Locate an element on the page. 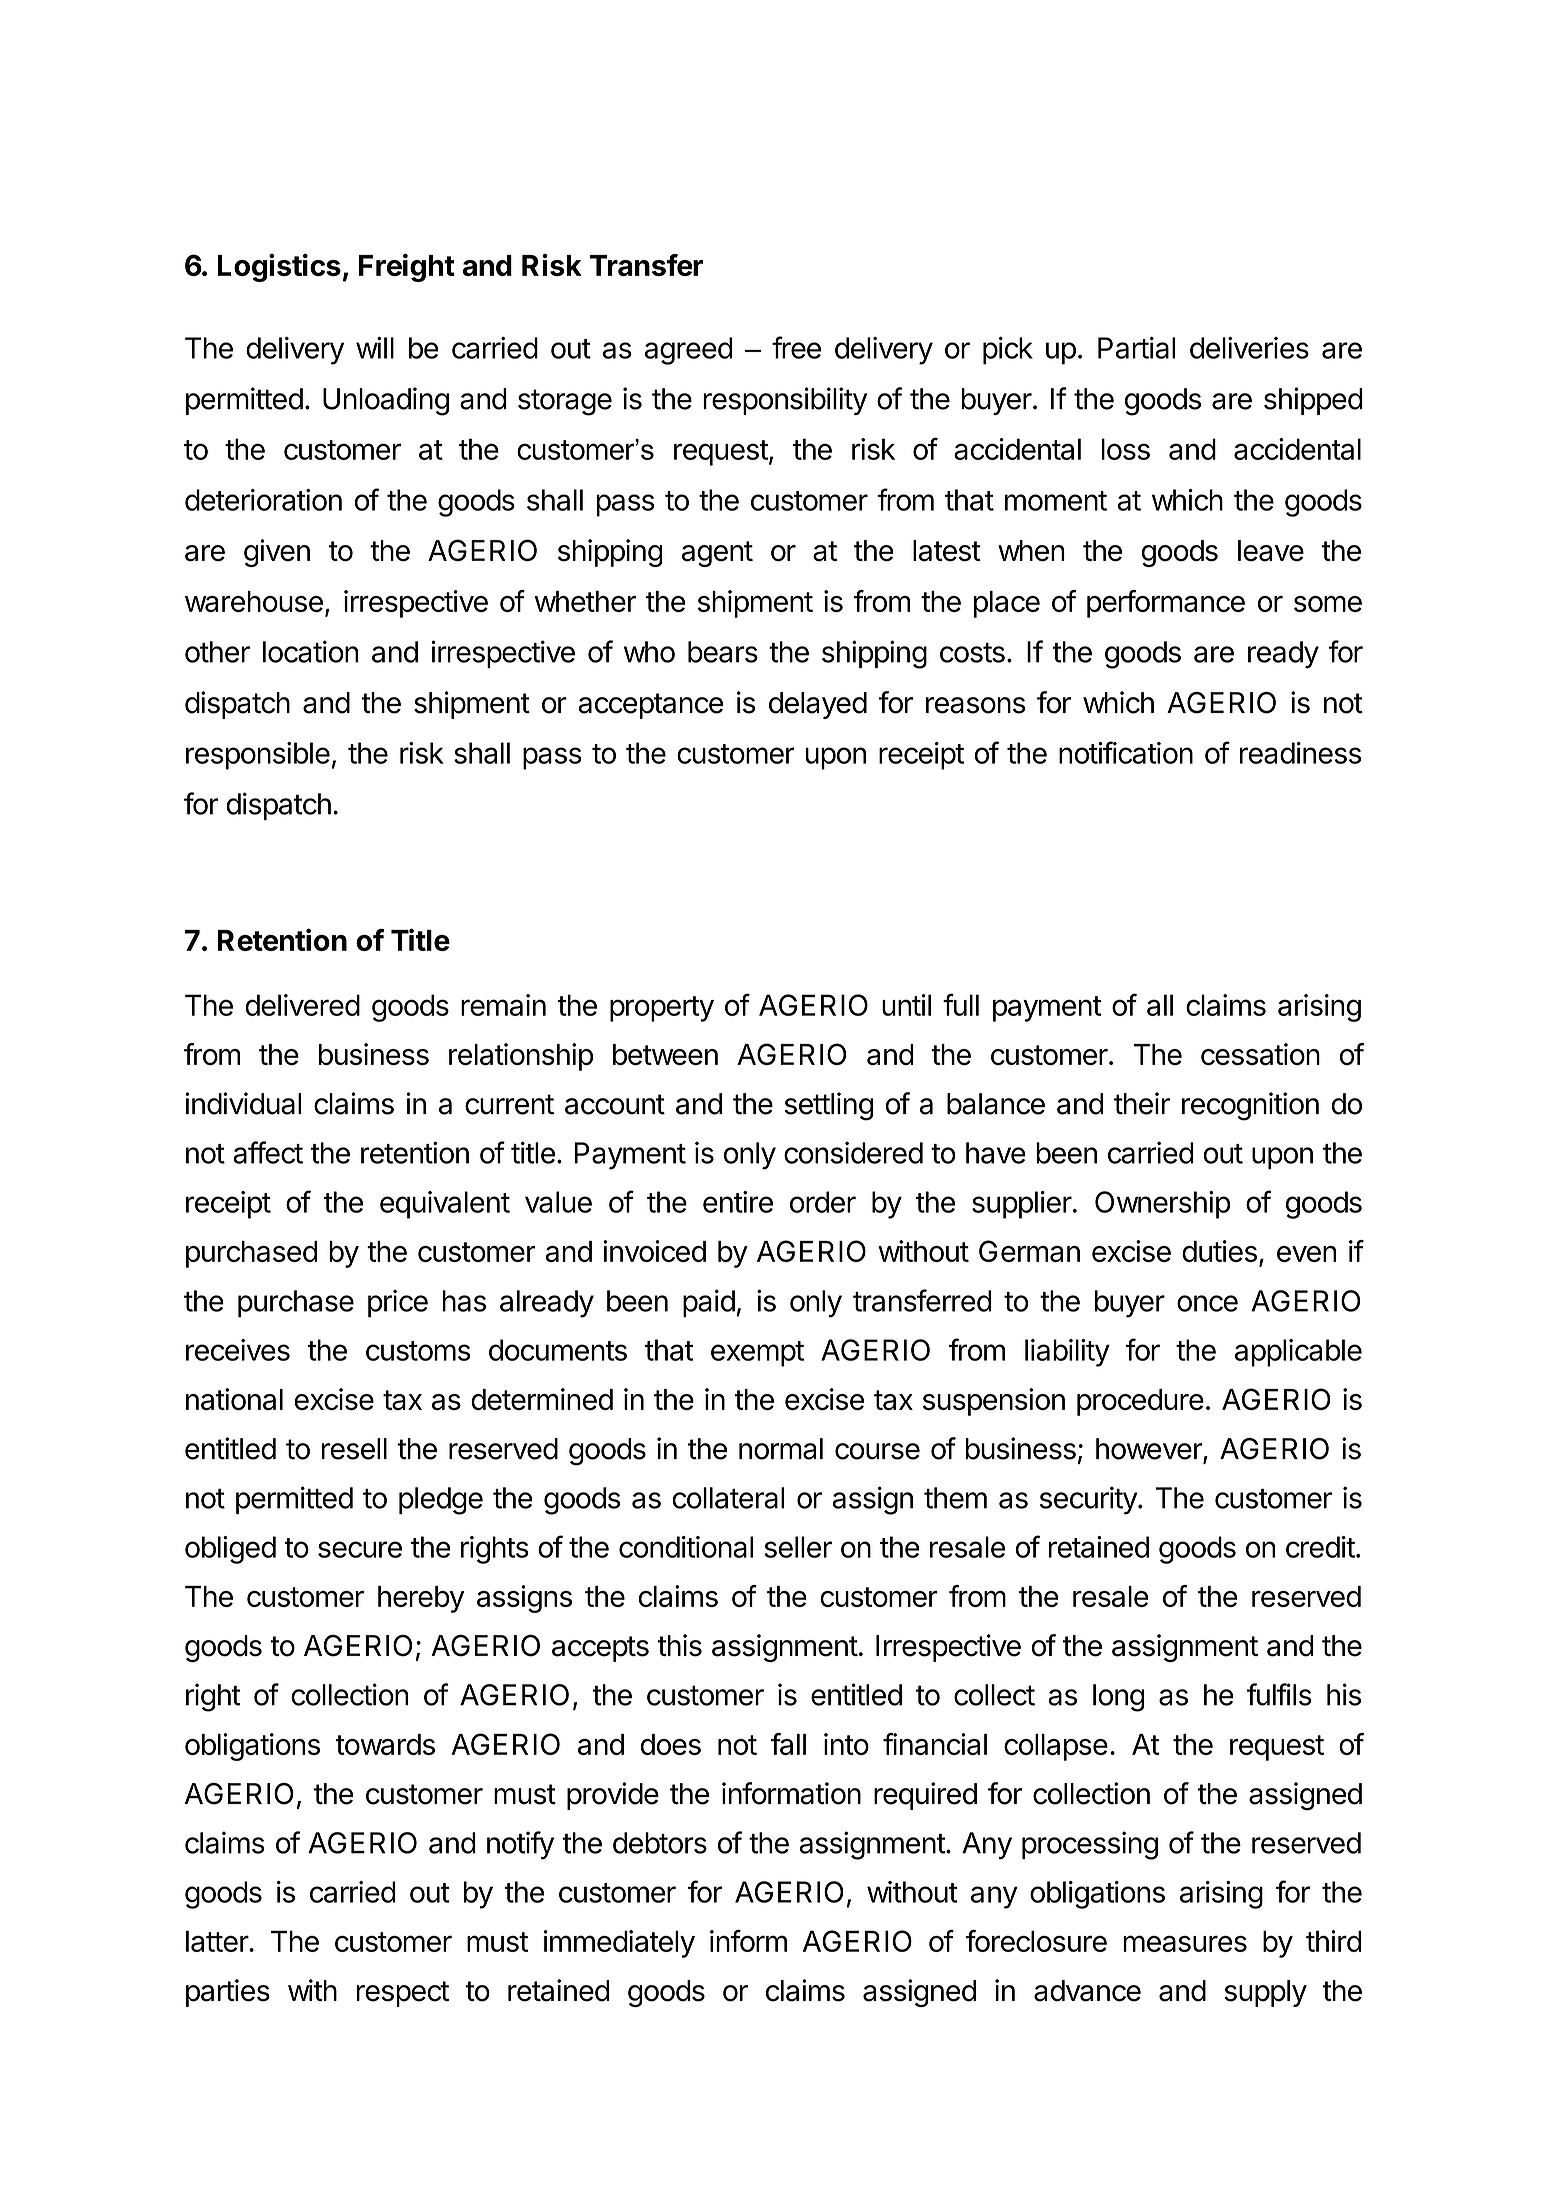 This image has width=1546, height=2186. delayed is located at coordinates (818, 705).
